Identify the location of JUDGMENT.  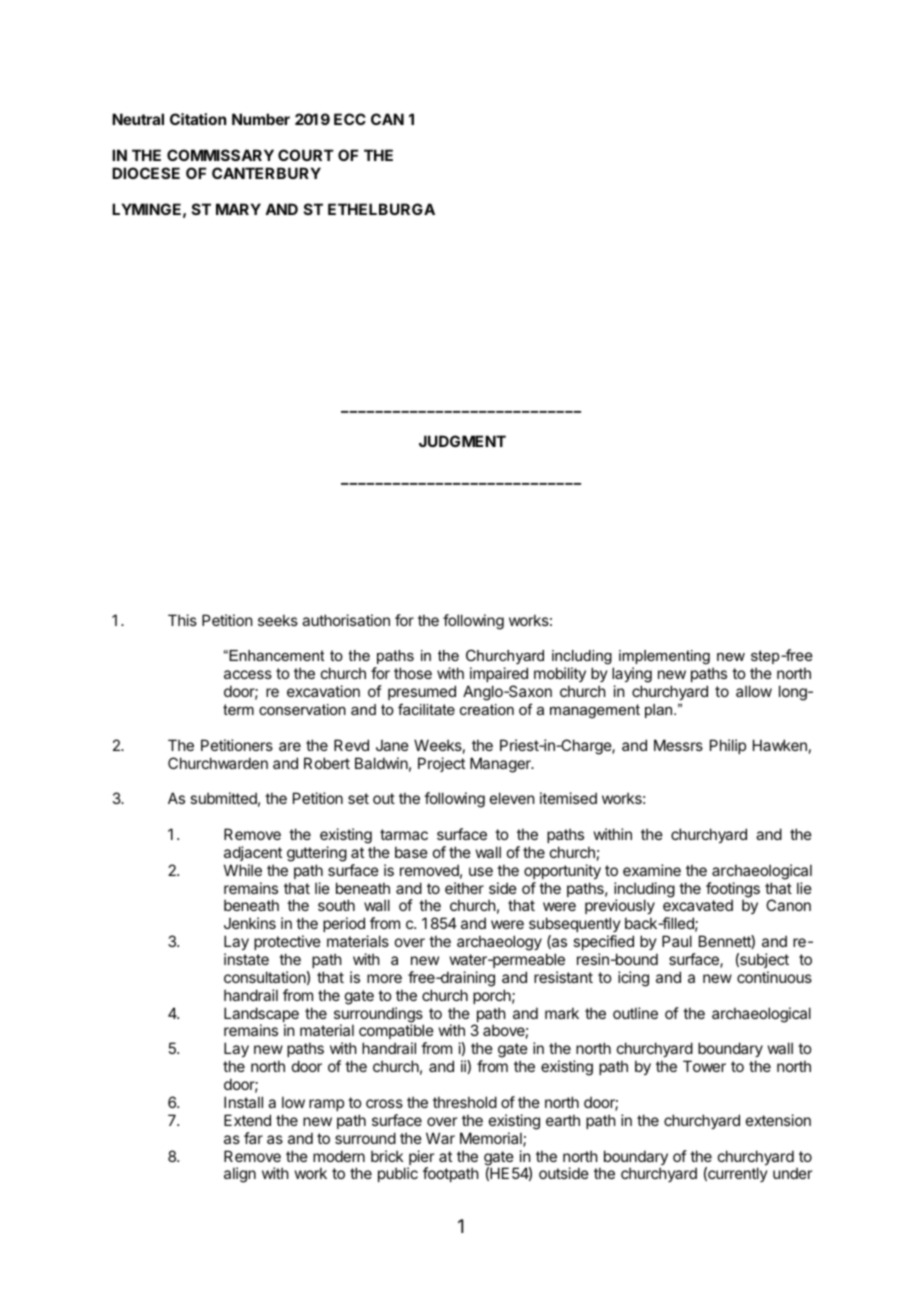
(462, 441).
